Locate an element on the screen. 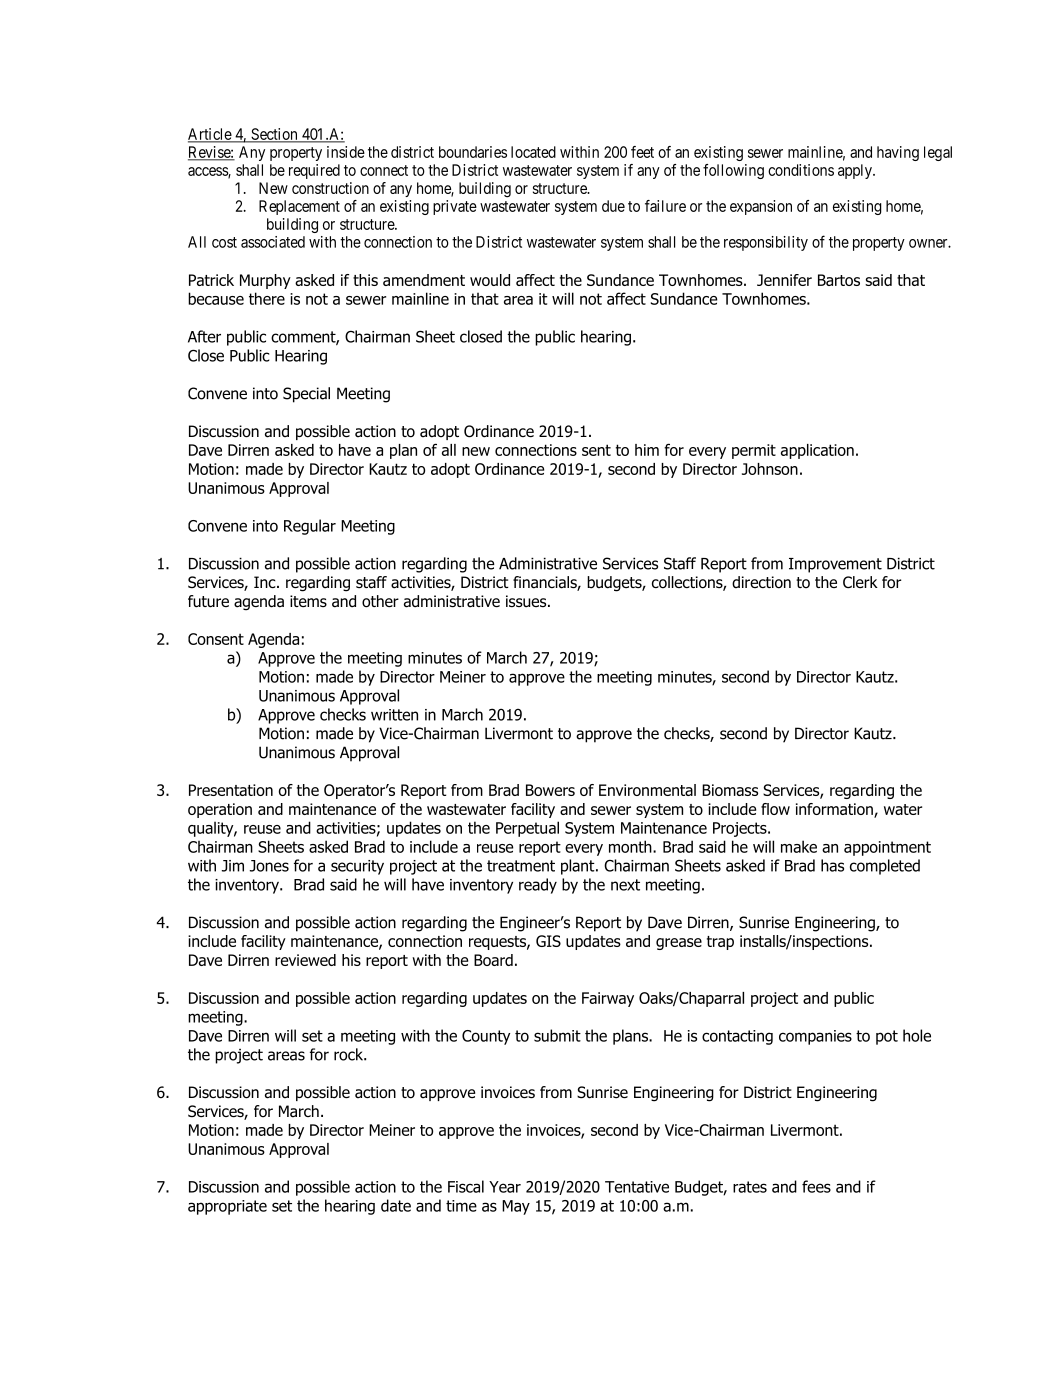  appropriate is located at coordinates (227, 1207).
